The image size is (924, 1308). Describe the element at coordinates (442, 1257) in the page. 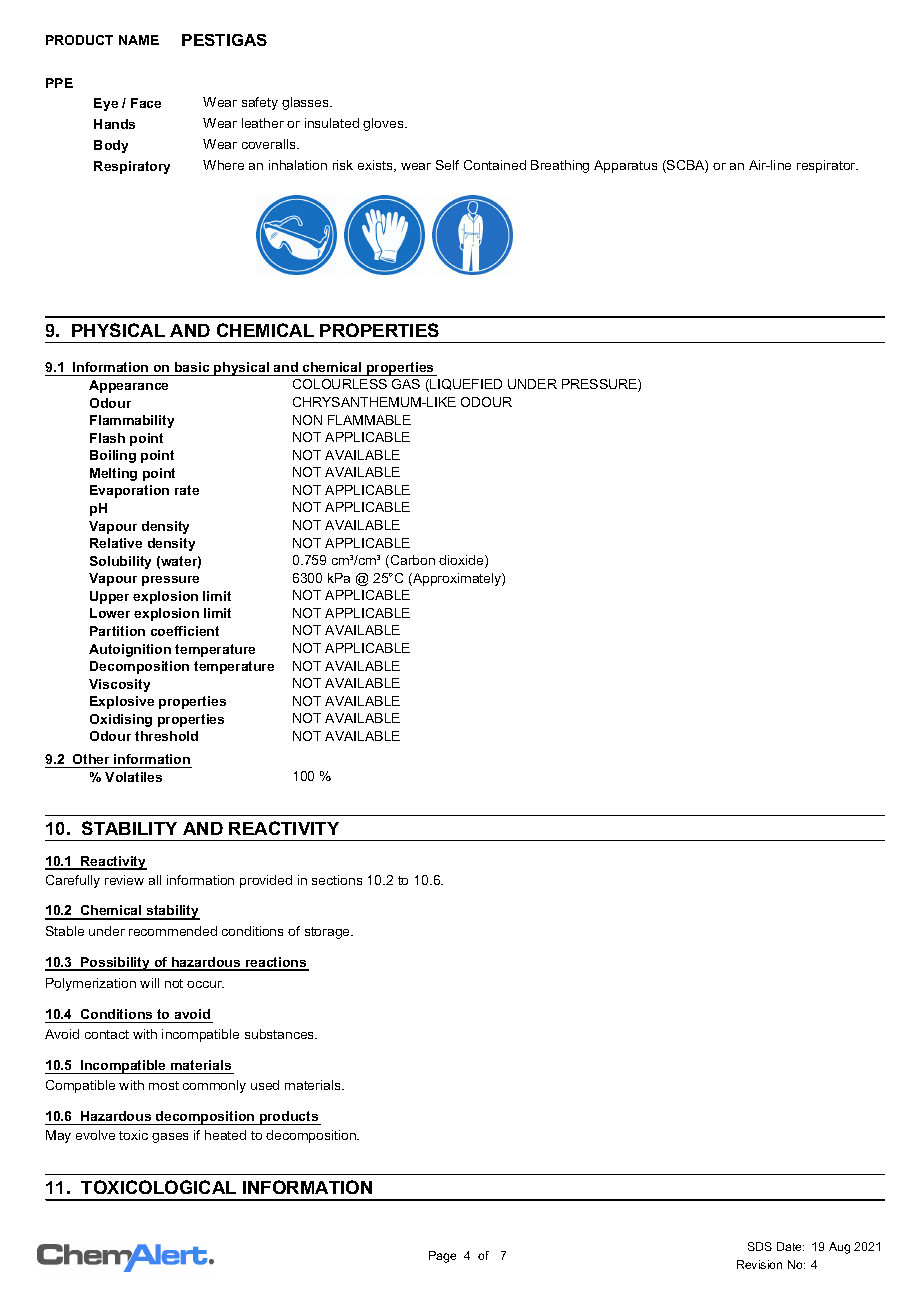

I see `Page` at that location.
